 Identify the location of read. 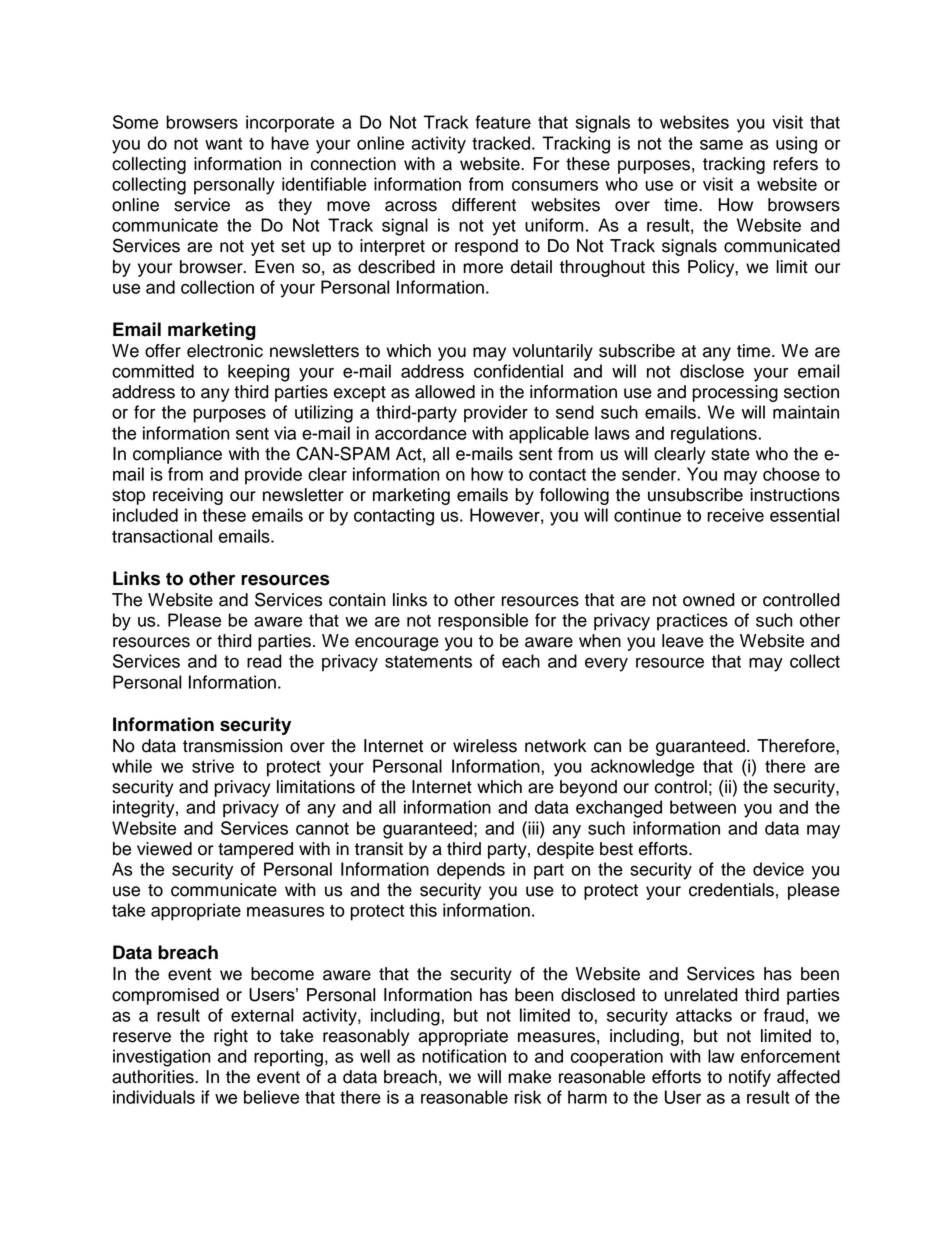
(264, 661).
